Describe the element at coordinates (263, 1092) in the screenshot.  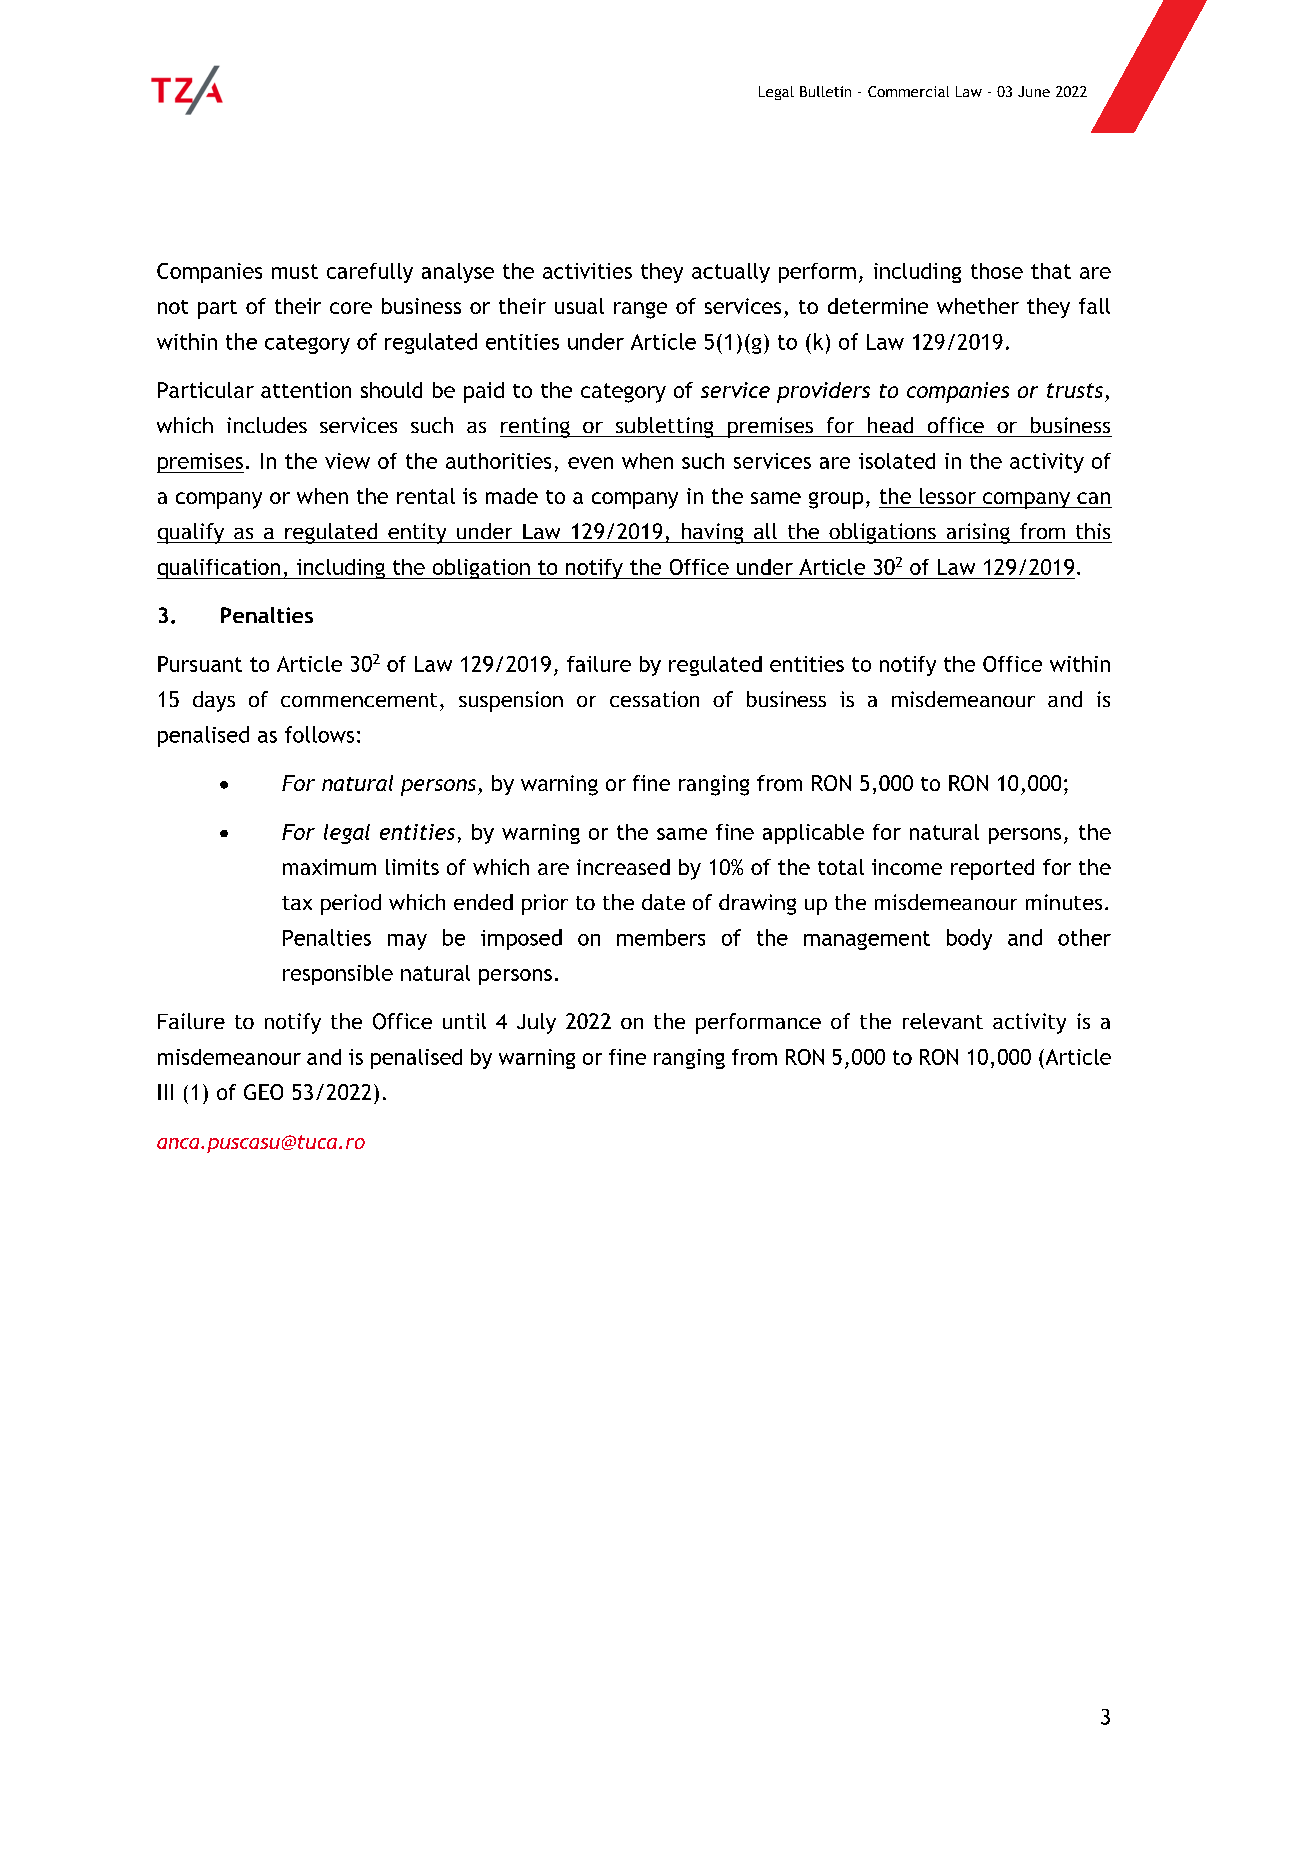
I see `GEO` at that location.
